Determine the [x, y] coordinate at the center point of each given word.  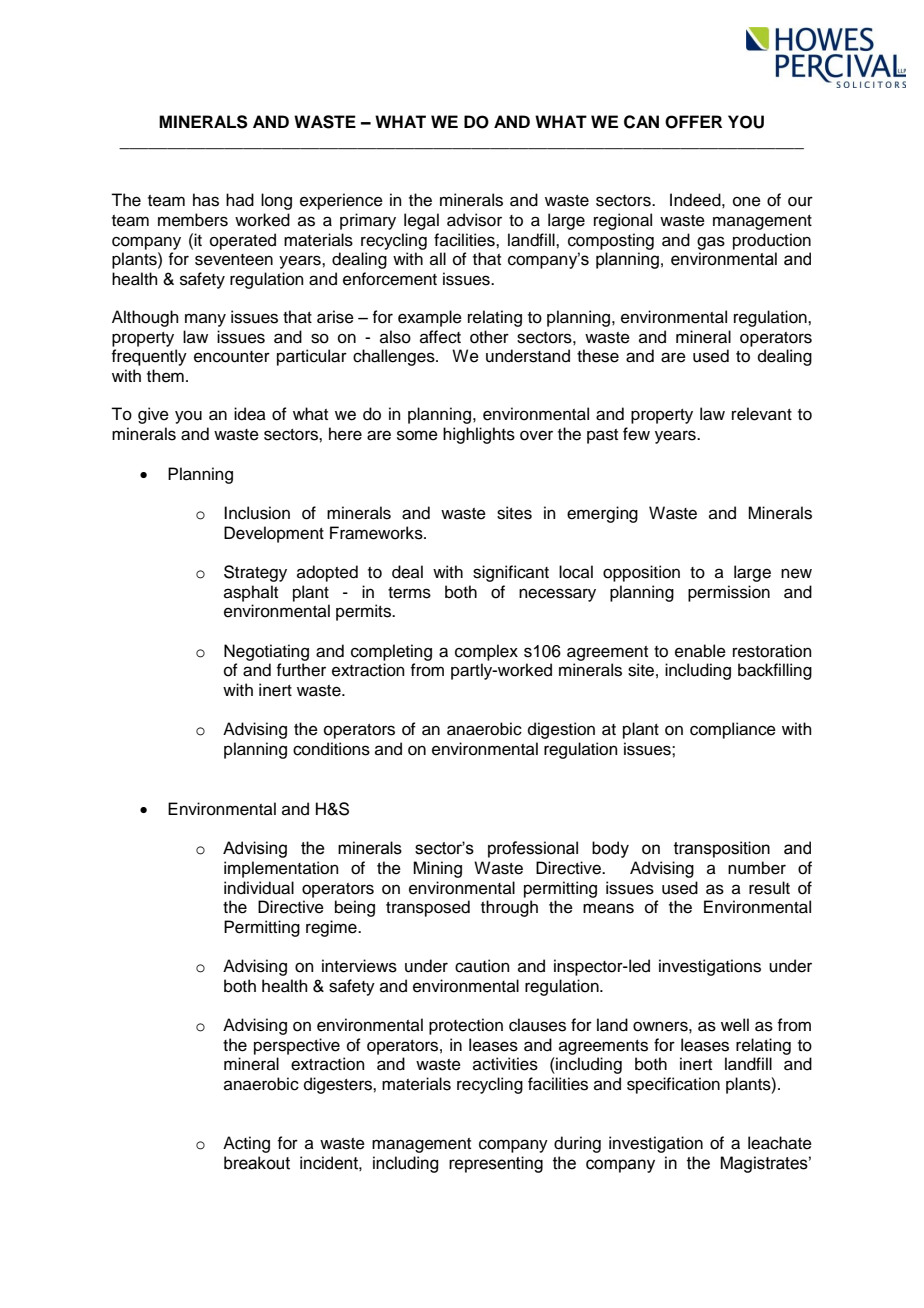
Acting [246, 1144]
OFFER [693, 122]
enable [700, 651]
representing [496, 1164]
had [240, 200]
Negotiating [266, 652]
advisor [474, 220]
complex [486, 652]
